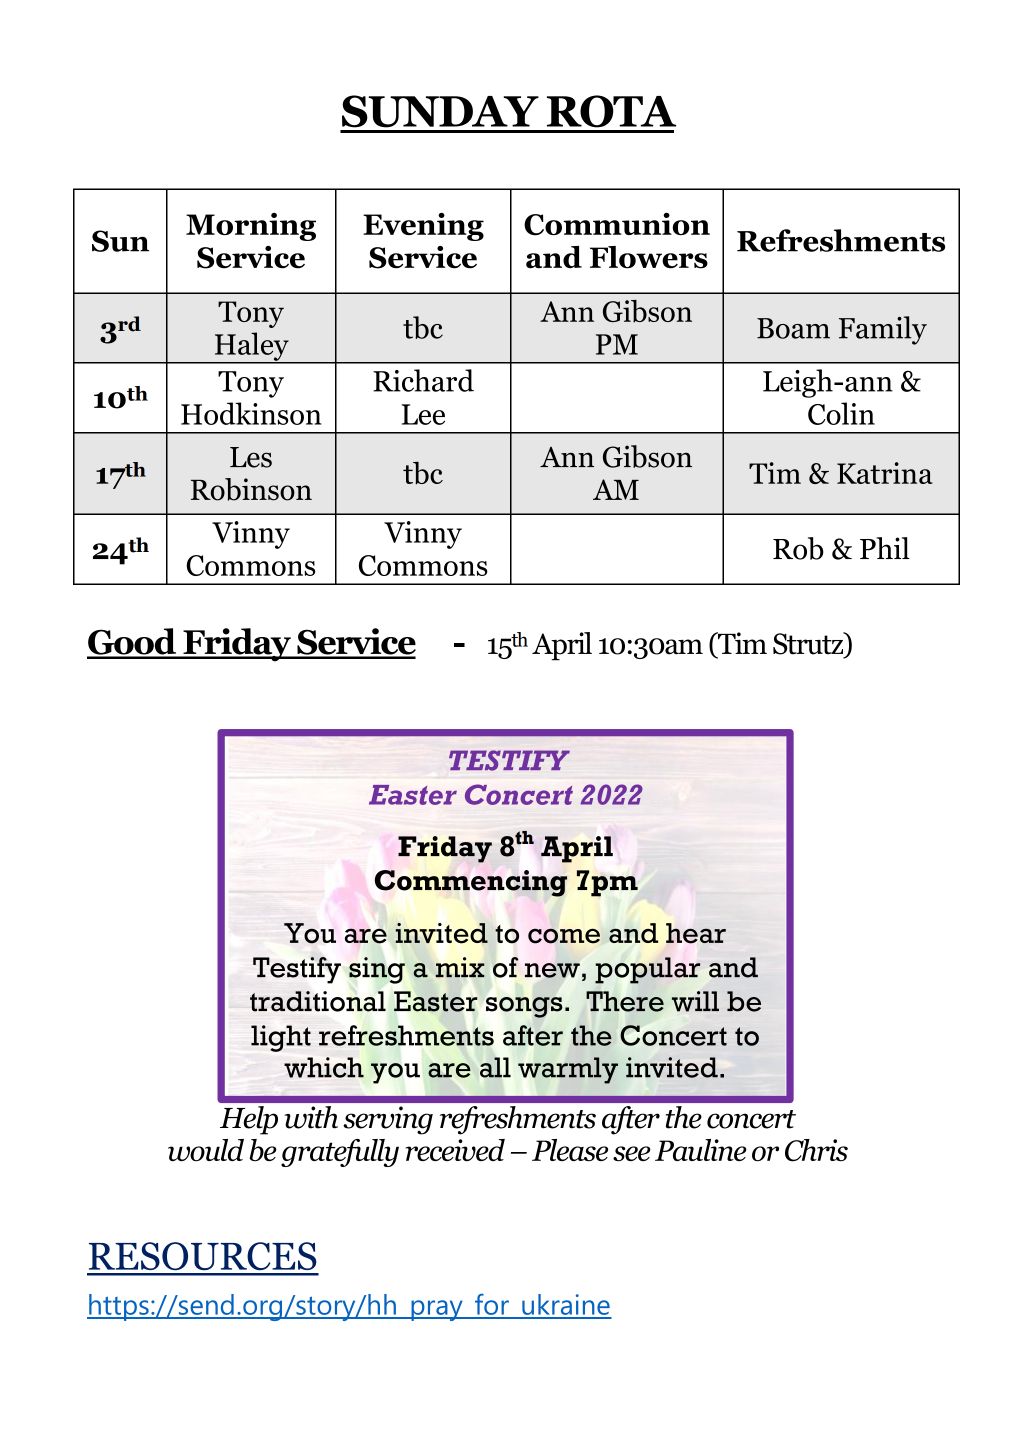 This image has height=1439, width=1014. I want to click on Family, so click(883, 330).
